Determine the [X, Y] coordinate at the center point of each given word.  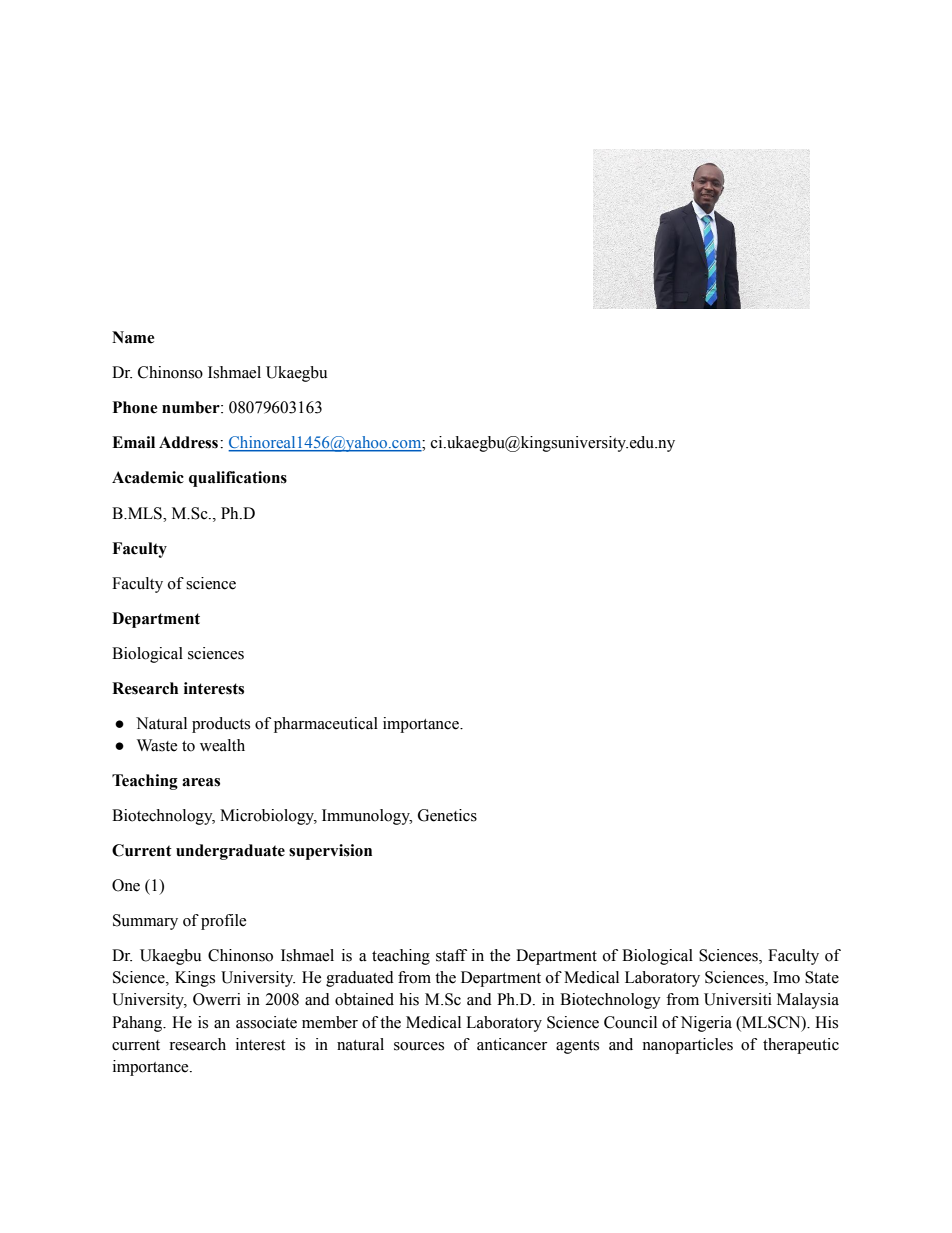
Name [133, 337]
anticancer [512, 1044]
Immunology [367, 817]
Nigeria [706, 1024]
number [192, 407]
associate [266, 1022]
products [221, 725]
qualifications [238, 479]
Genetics [447, 815]
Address [188, 442]
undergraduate [230, 852]
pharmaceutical [326, 725]
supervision [330, 852]
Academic [148, 477]
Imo [786, 977]
